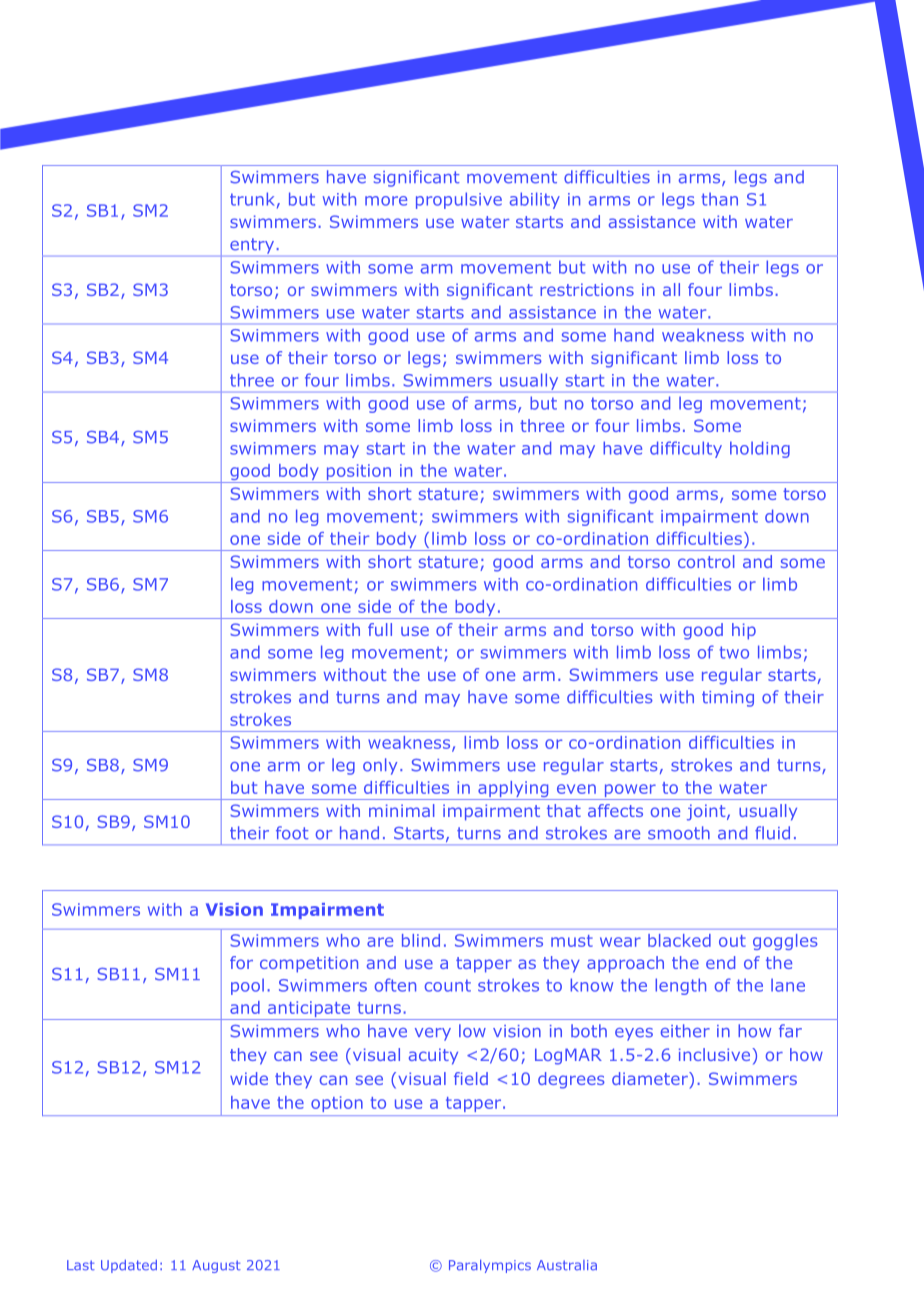 The image size is (924, 1308). I want to click on than, so click(719, 199).
